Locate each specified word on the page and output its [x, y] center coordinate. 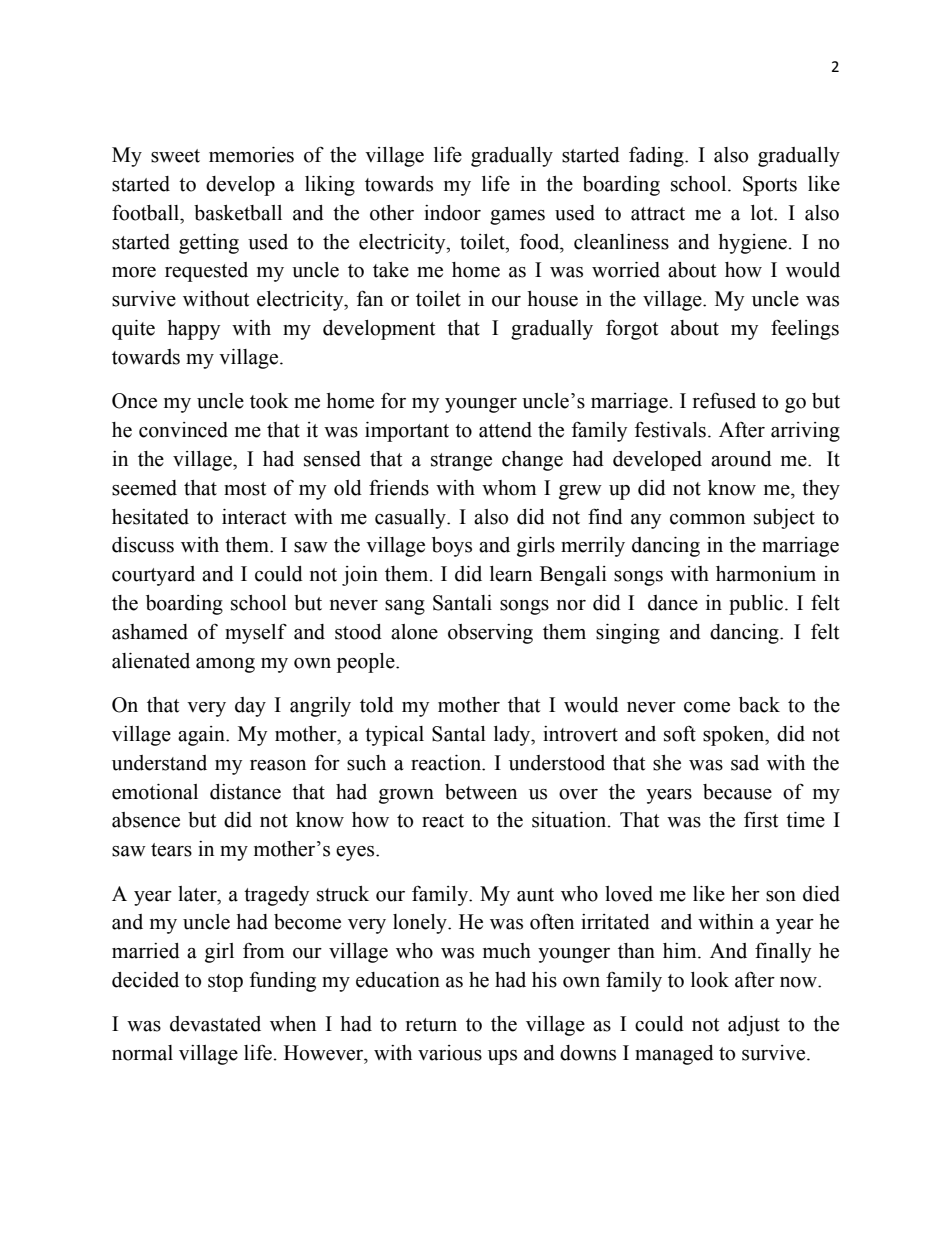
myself [256, 633]
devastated [215, 1024]
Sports [770, 186]
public [756, 605]
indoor [452, 213]
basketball [238, 213]
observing [490, 634]
